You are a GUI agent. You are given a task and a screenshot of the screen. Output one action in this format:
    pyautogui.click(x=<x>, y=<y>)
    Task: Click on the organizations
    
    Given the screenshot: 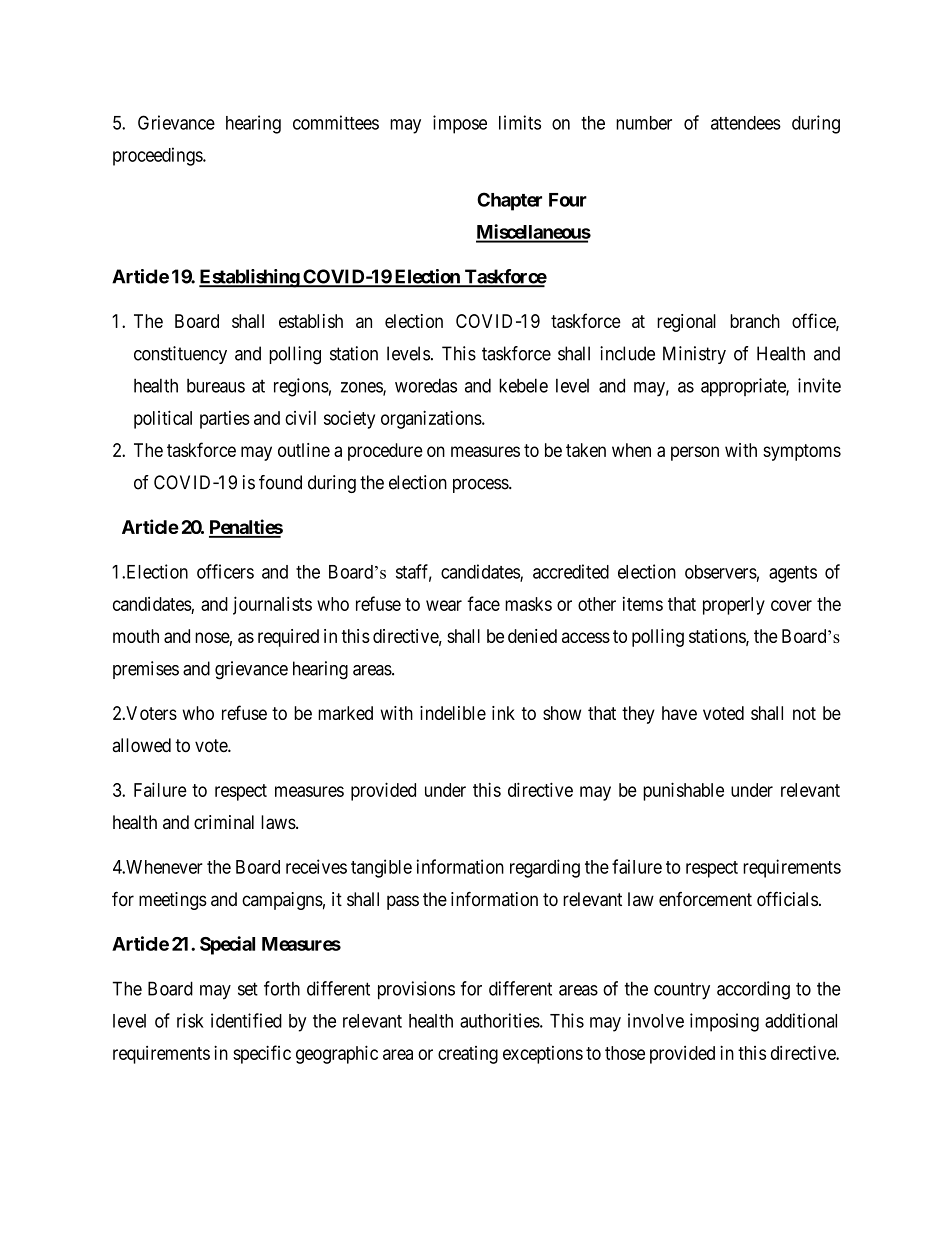 What is the action you would take?
    pyautogui.click(x=432, y=419)
